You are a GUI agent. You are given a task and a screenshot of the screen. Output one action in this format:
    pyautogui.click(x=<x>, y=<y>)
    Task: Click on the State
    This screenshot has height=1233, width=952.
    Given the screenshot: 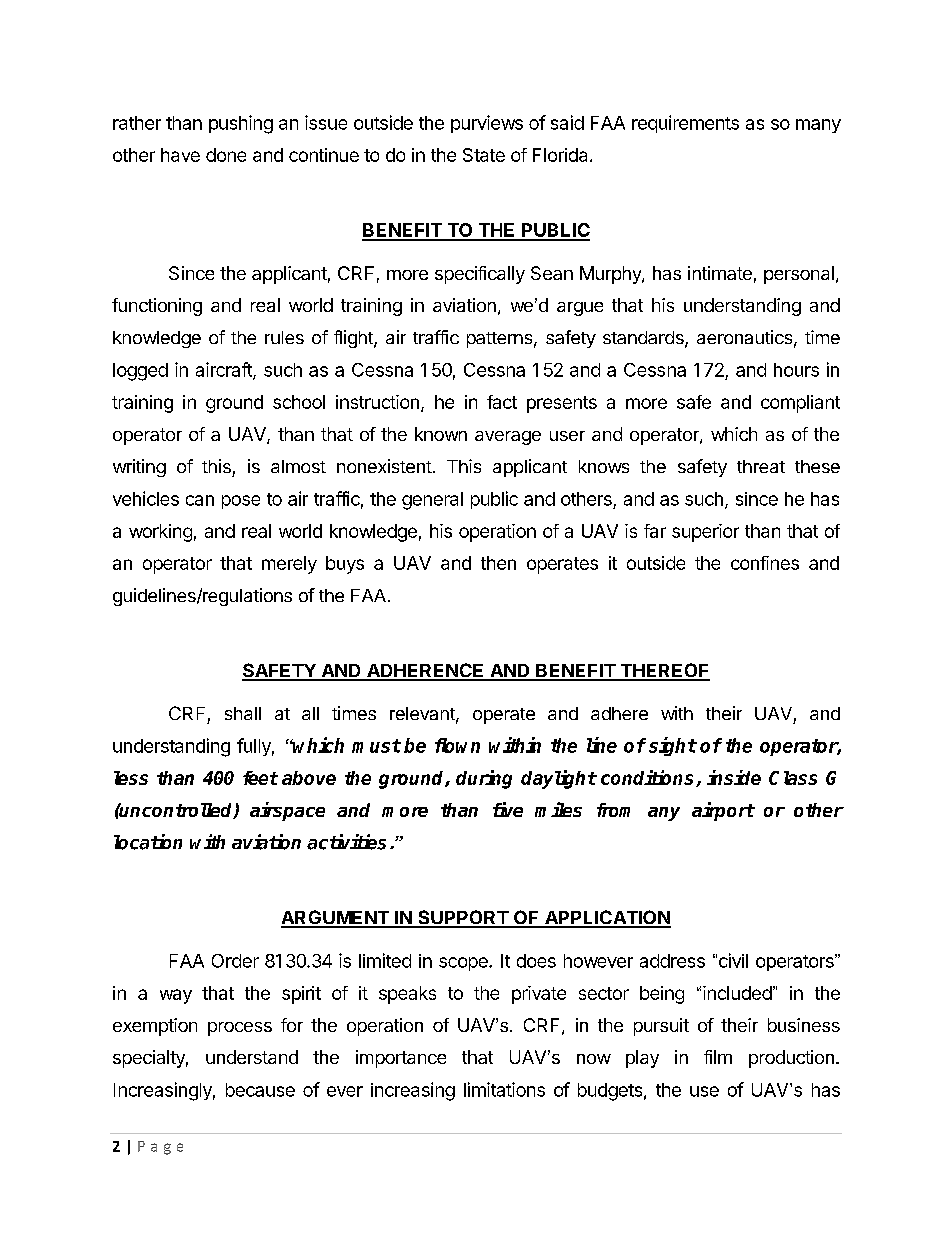 What is the action you would take?
    pyautogui.click(x=484, y=155)
